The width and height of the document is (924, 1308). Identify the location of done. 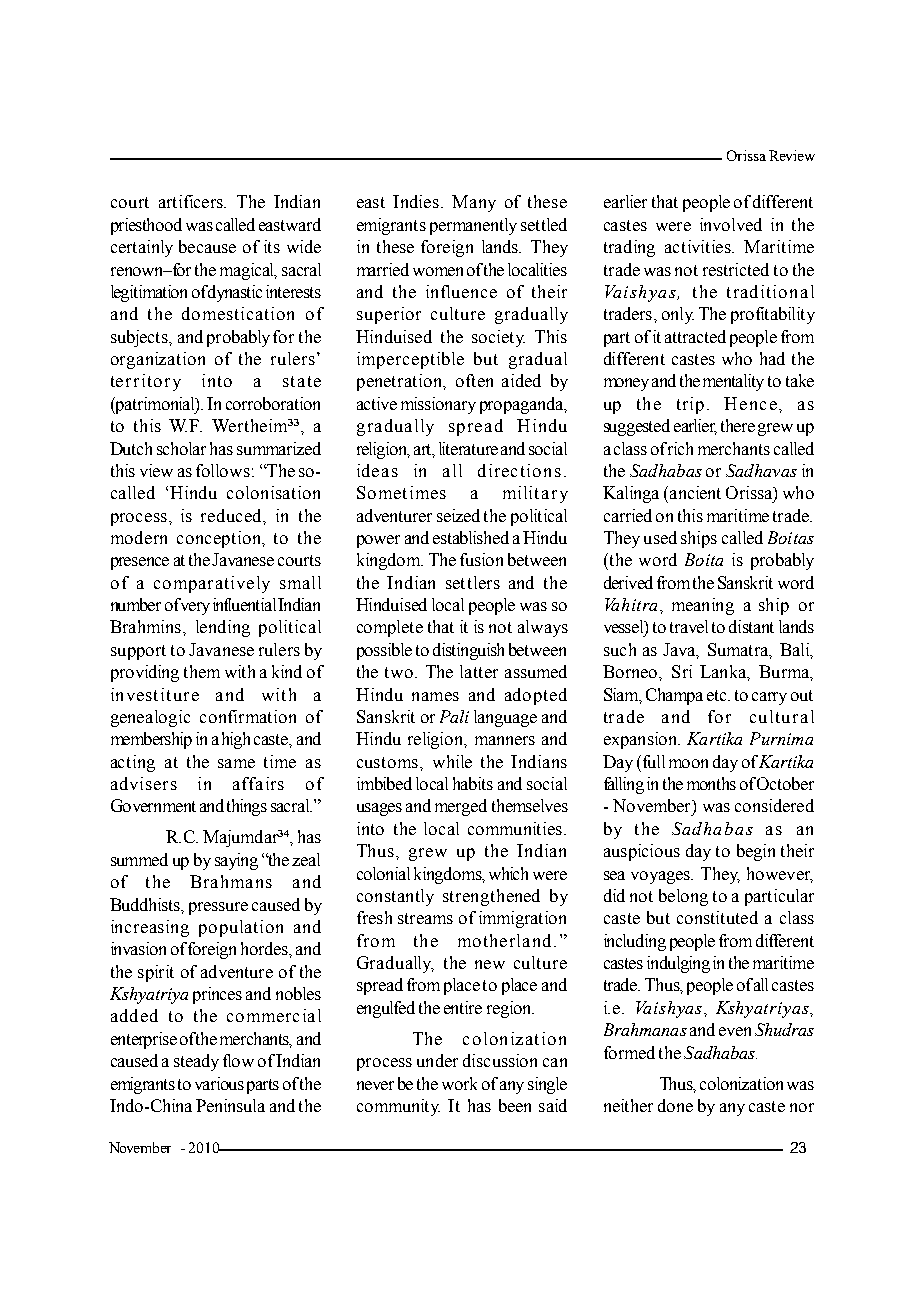
(675, 1105).
